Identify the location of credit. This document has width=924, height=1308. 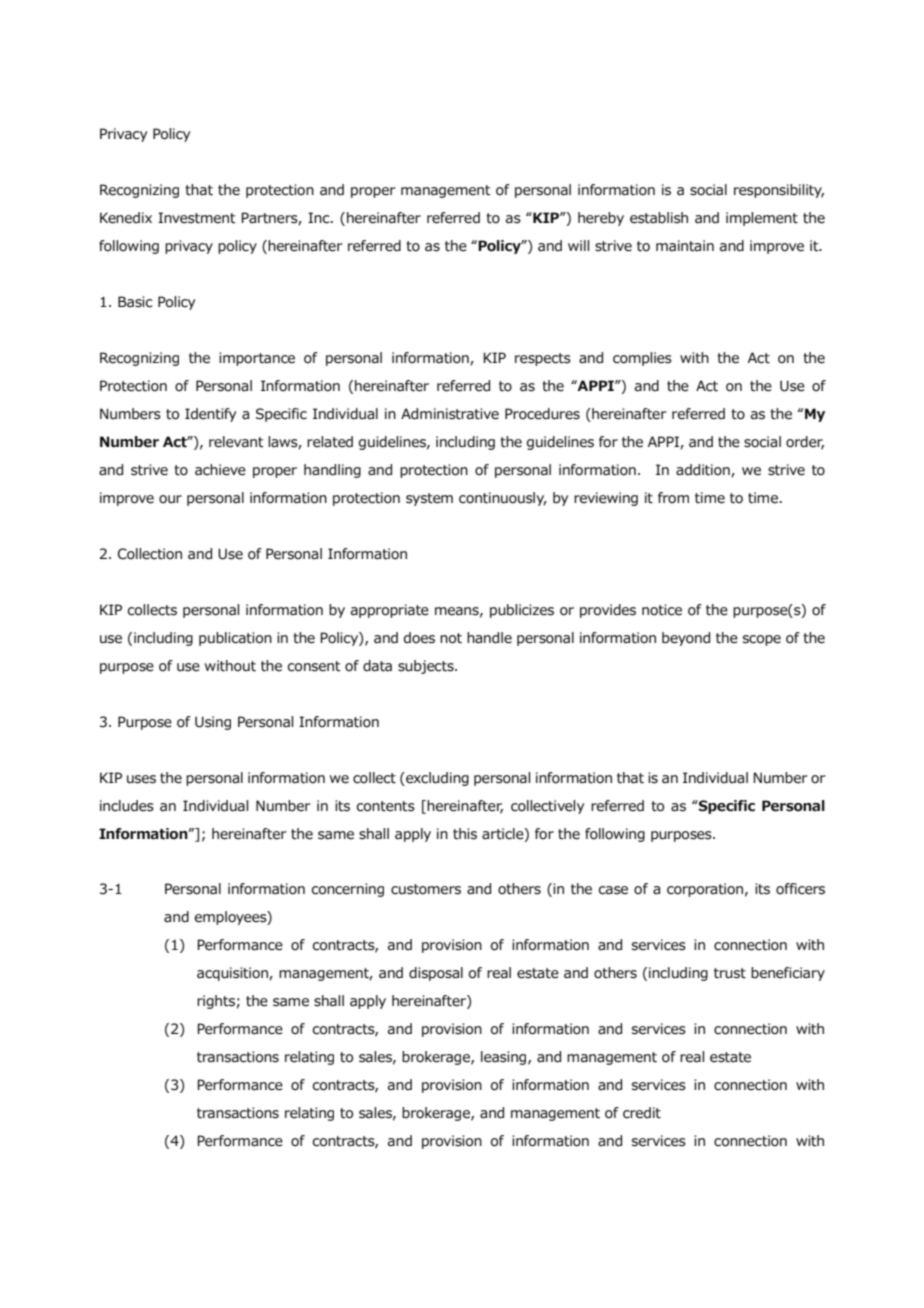
(642, 1113).
